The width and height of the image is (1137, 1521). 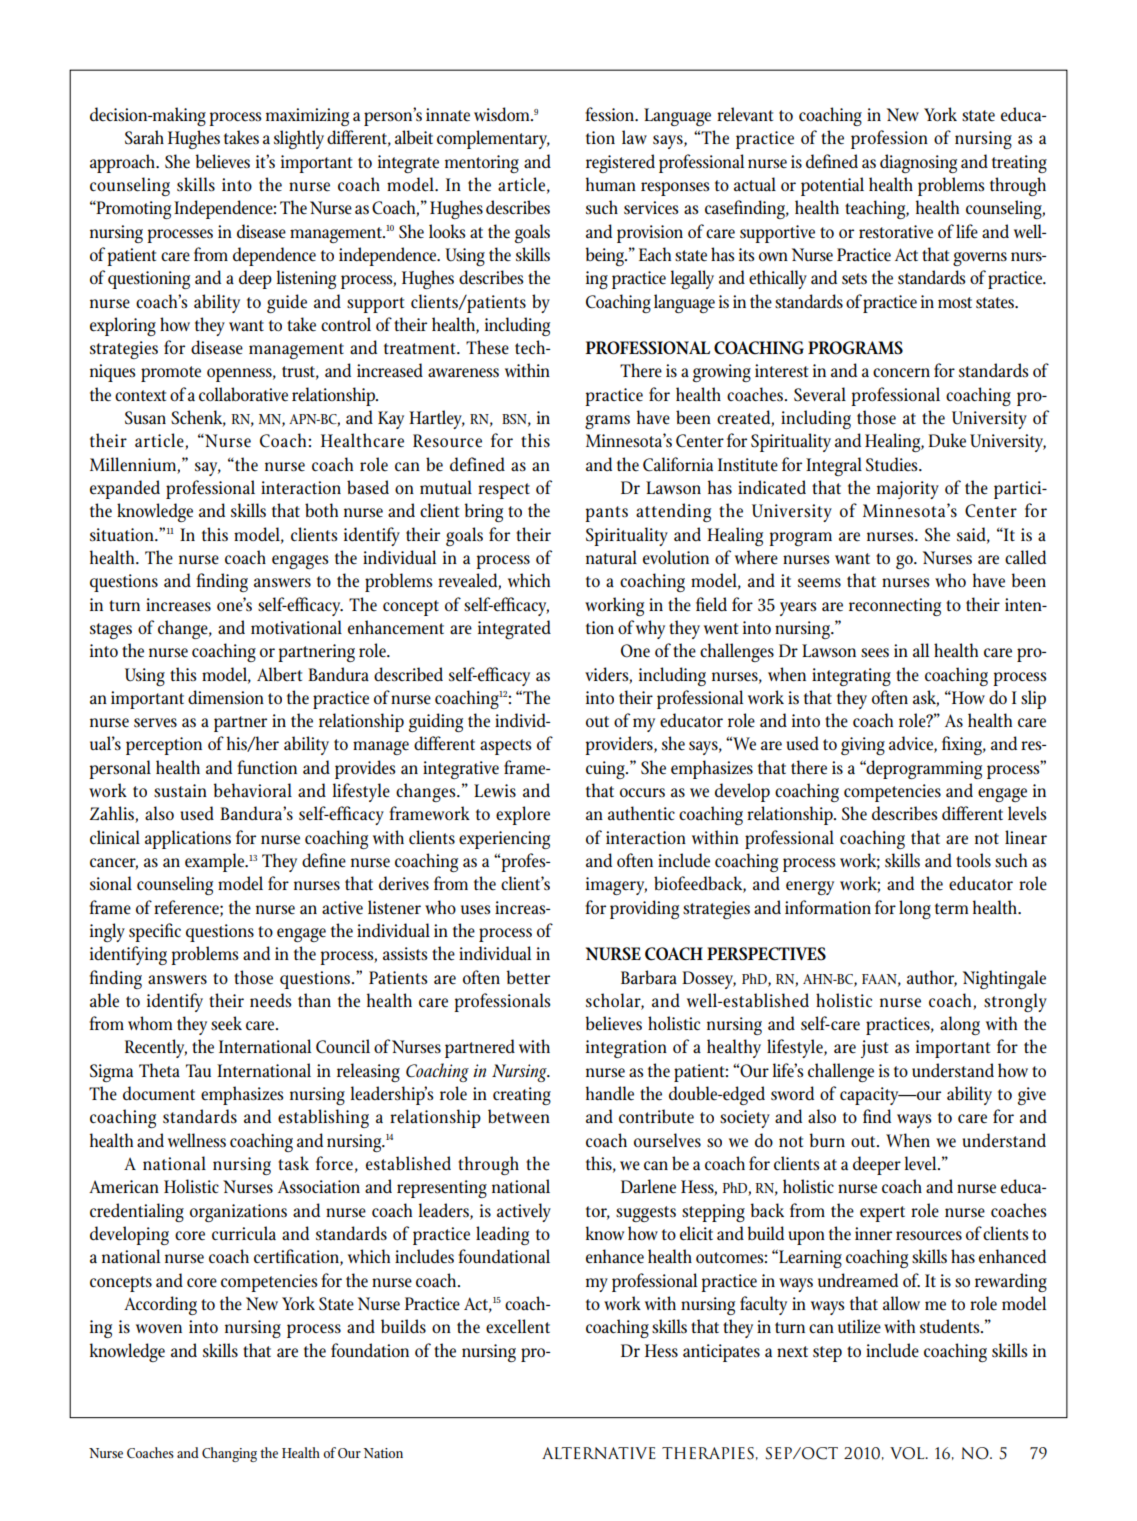 I want to click on Sarah, so click(x=144, y=137).
